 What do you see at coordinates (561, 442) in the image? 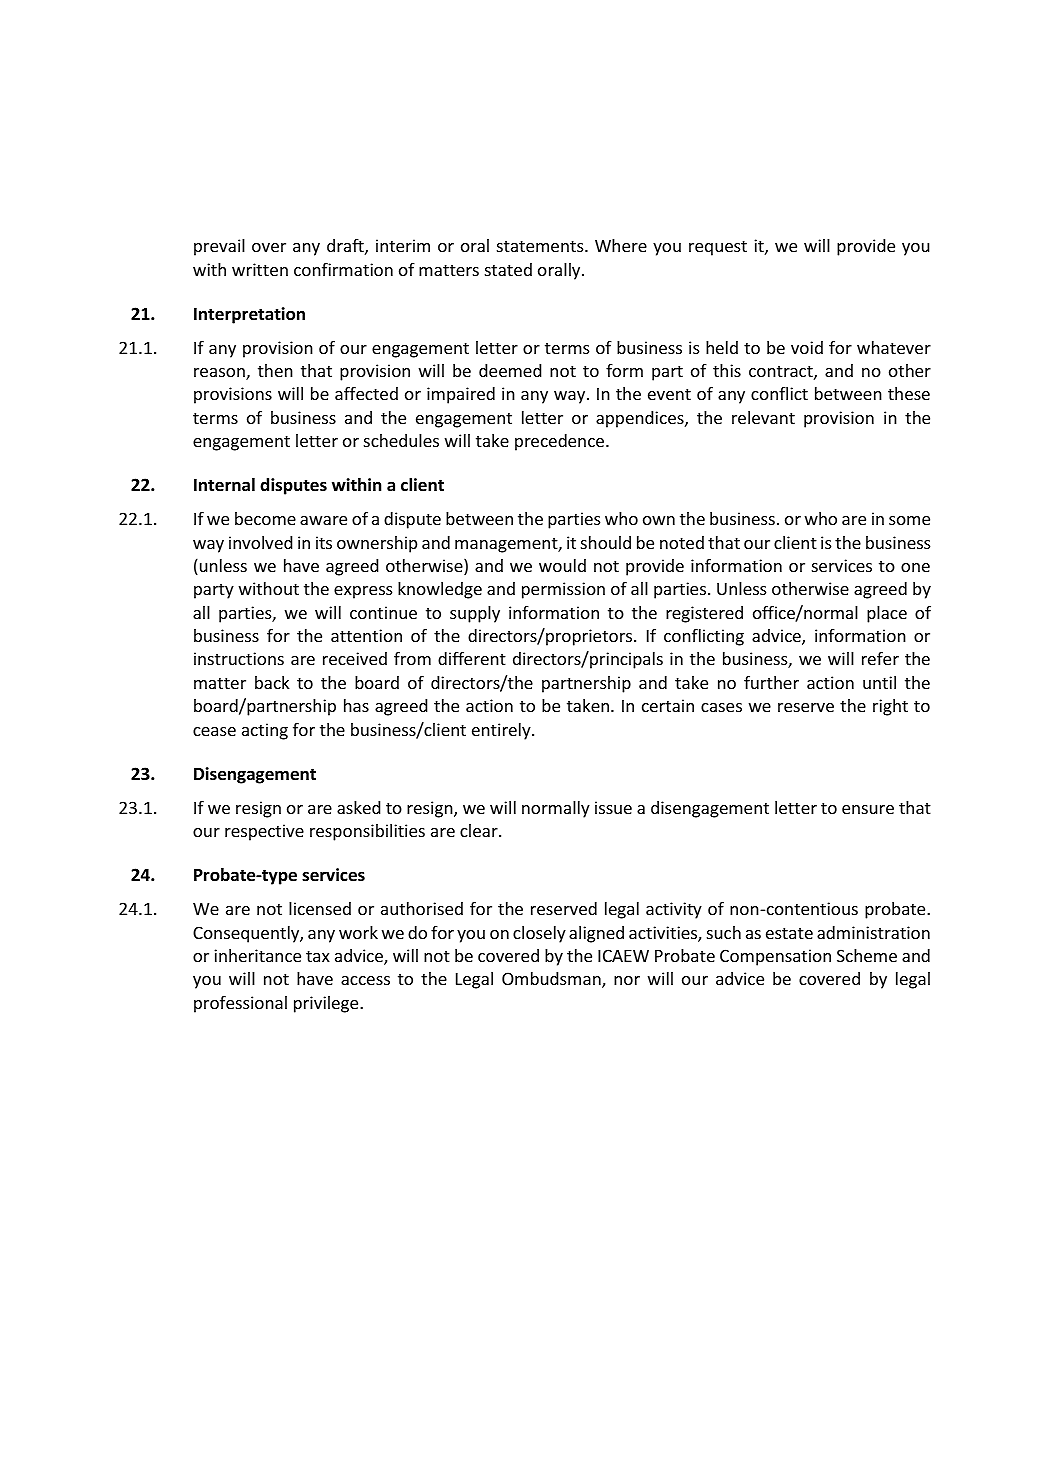
I see `precedence` at bounding box center [561, 442].
